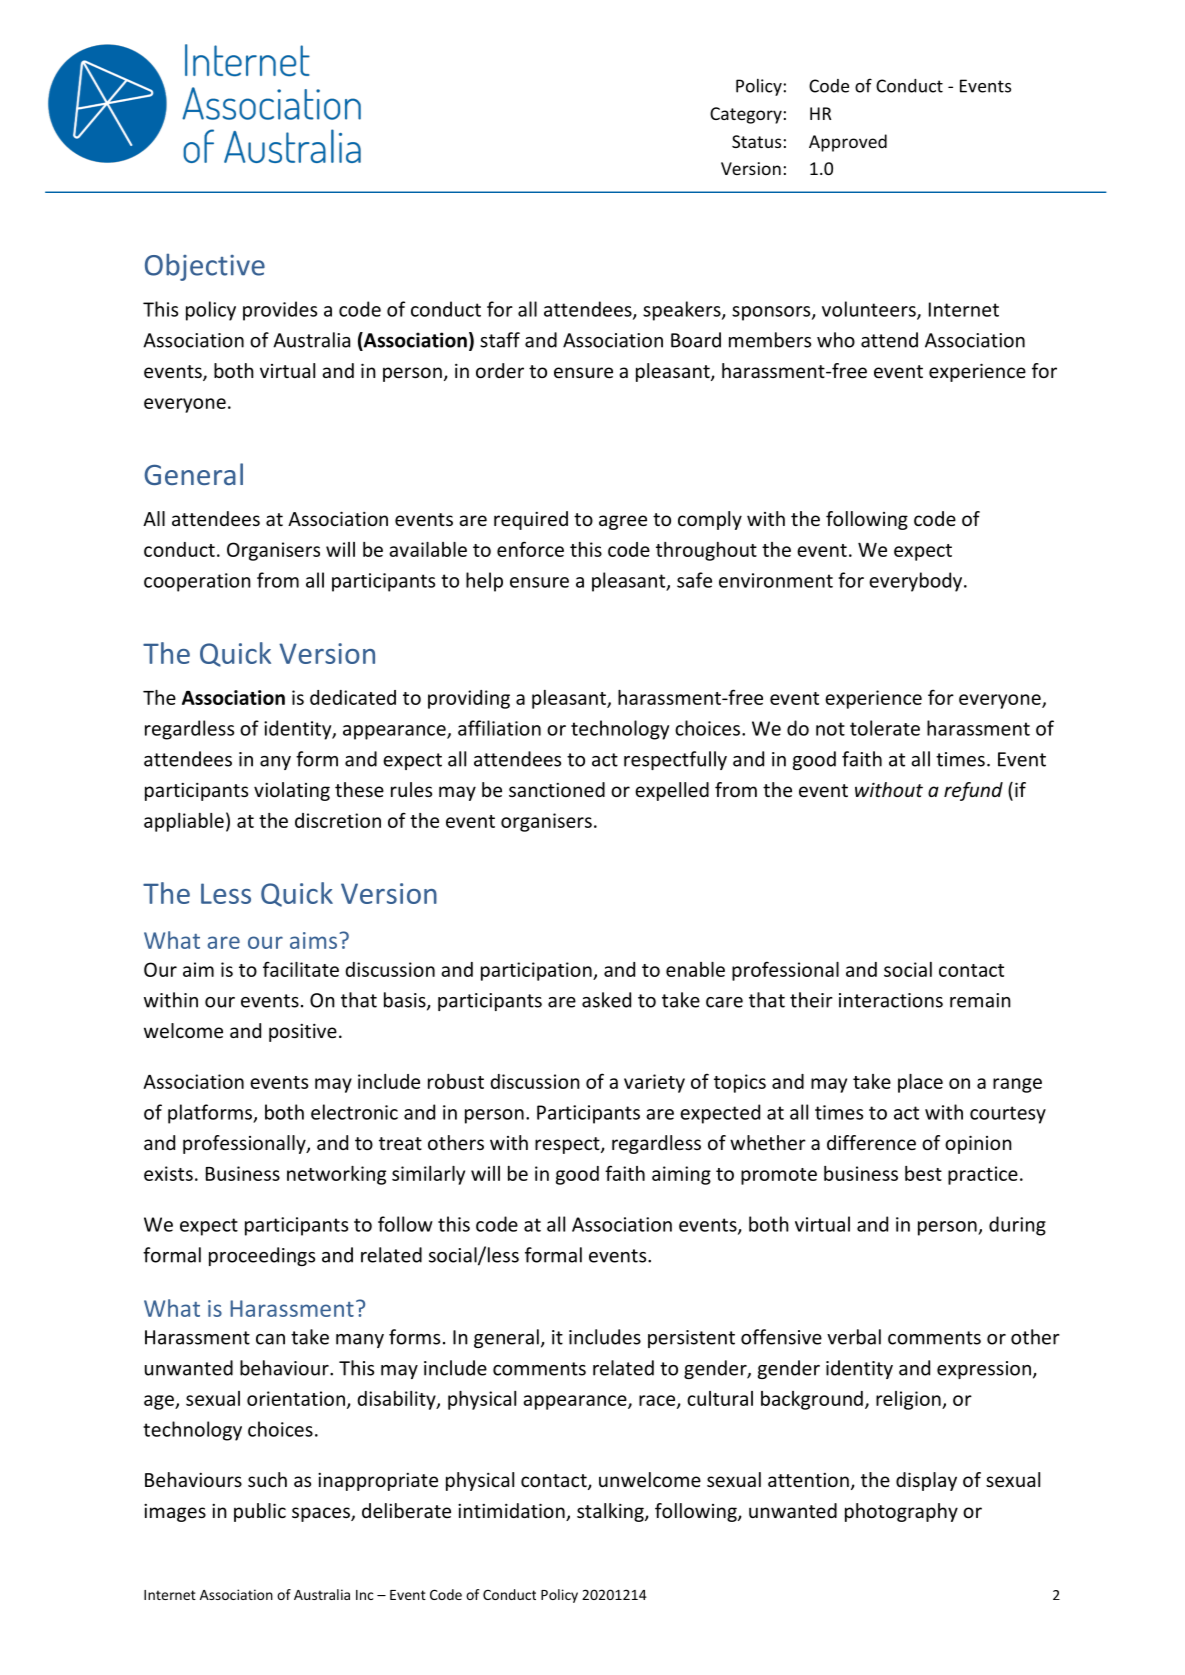  I want to click on stalking, so click(611, 1512).
